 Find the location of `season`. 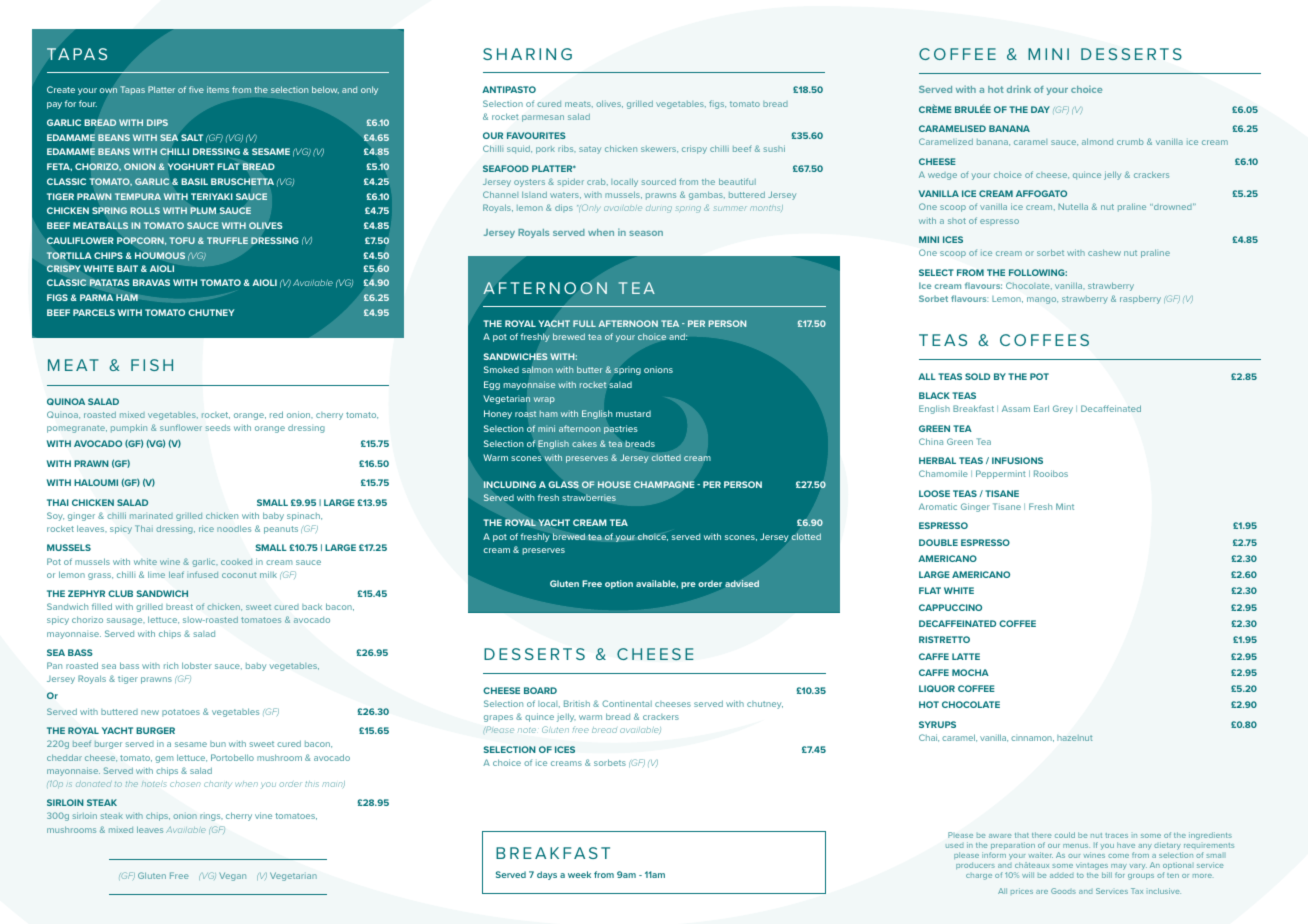

season is located at coordinates (646, 233).
